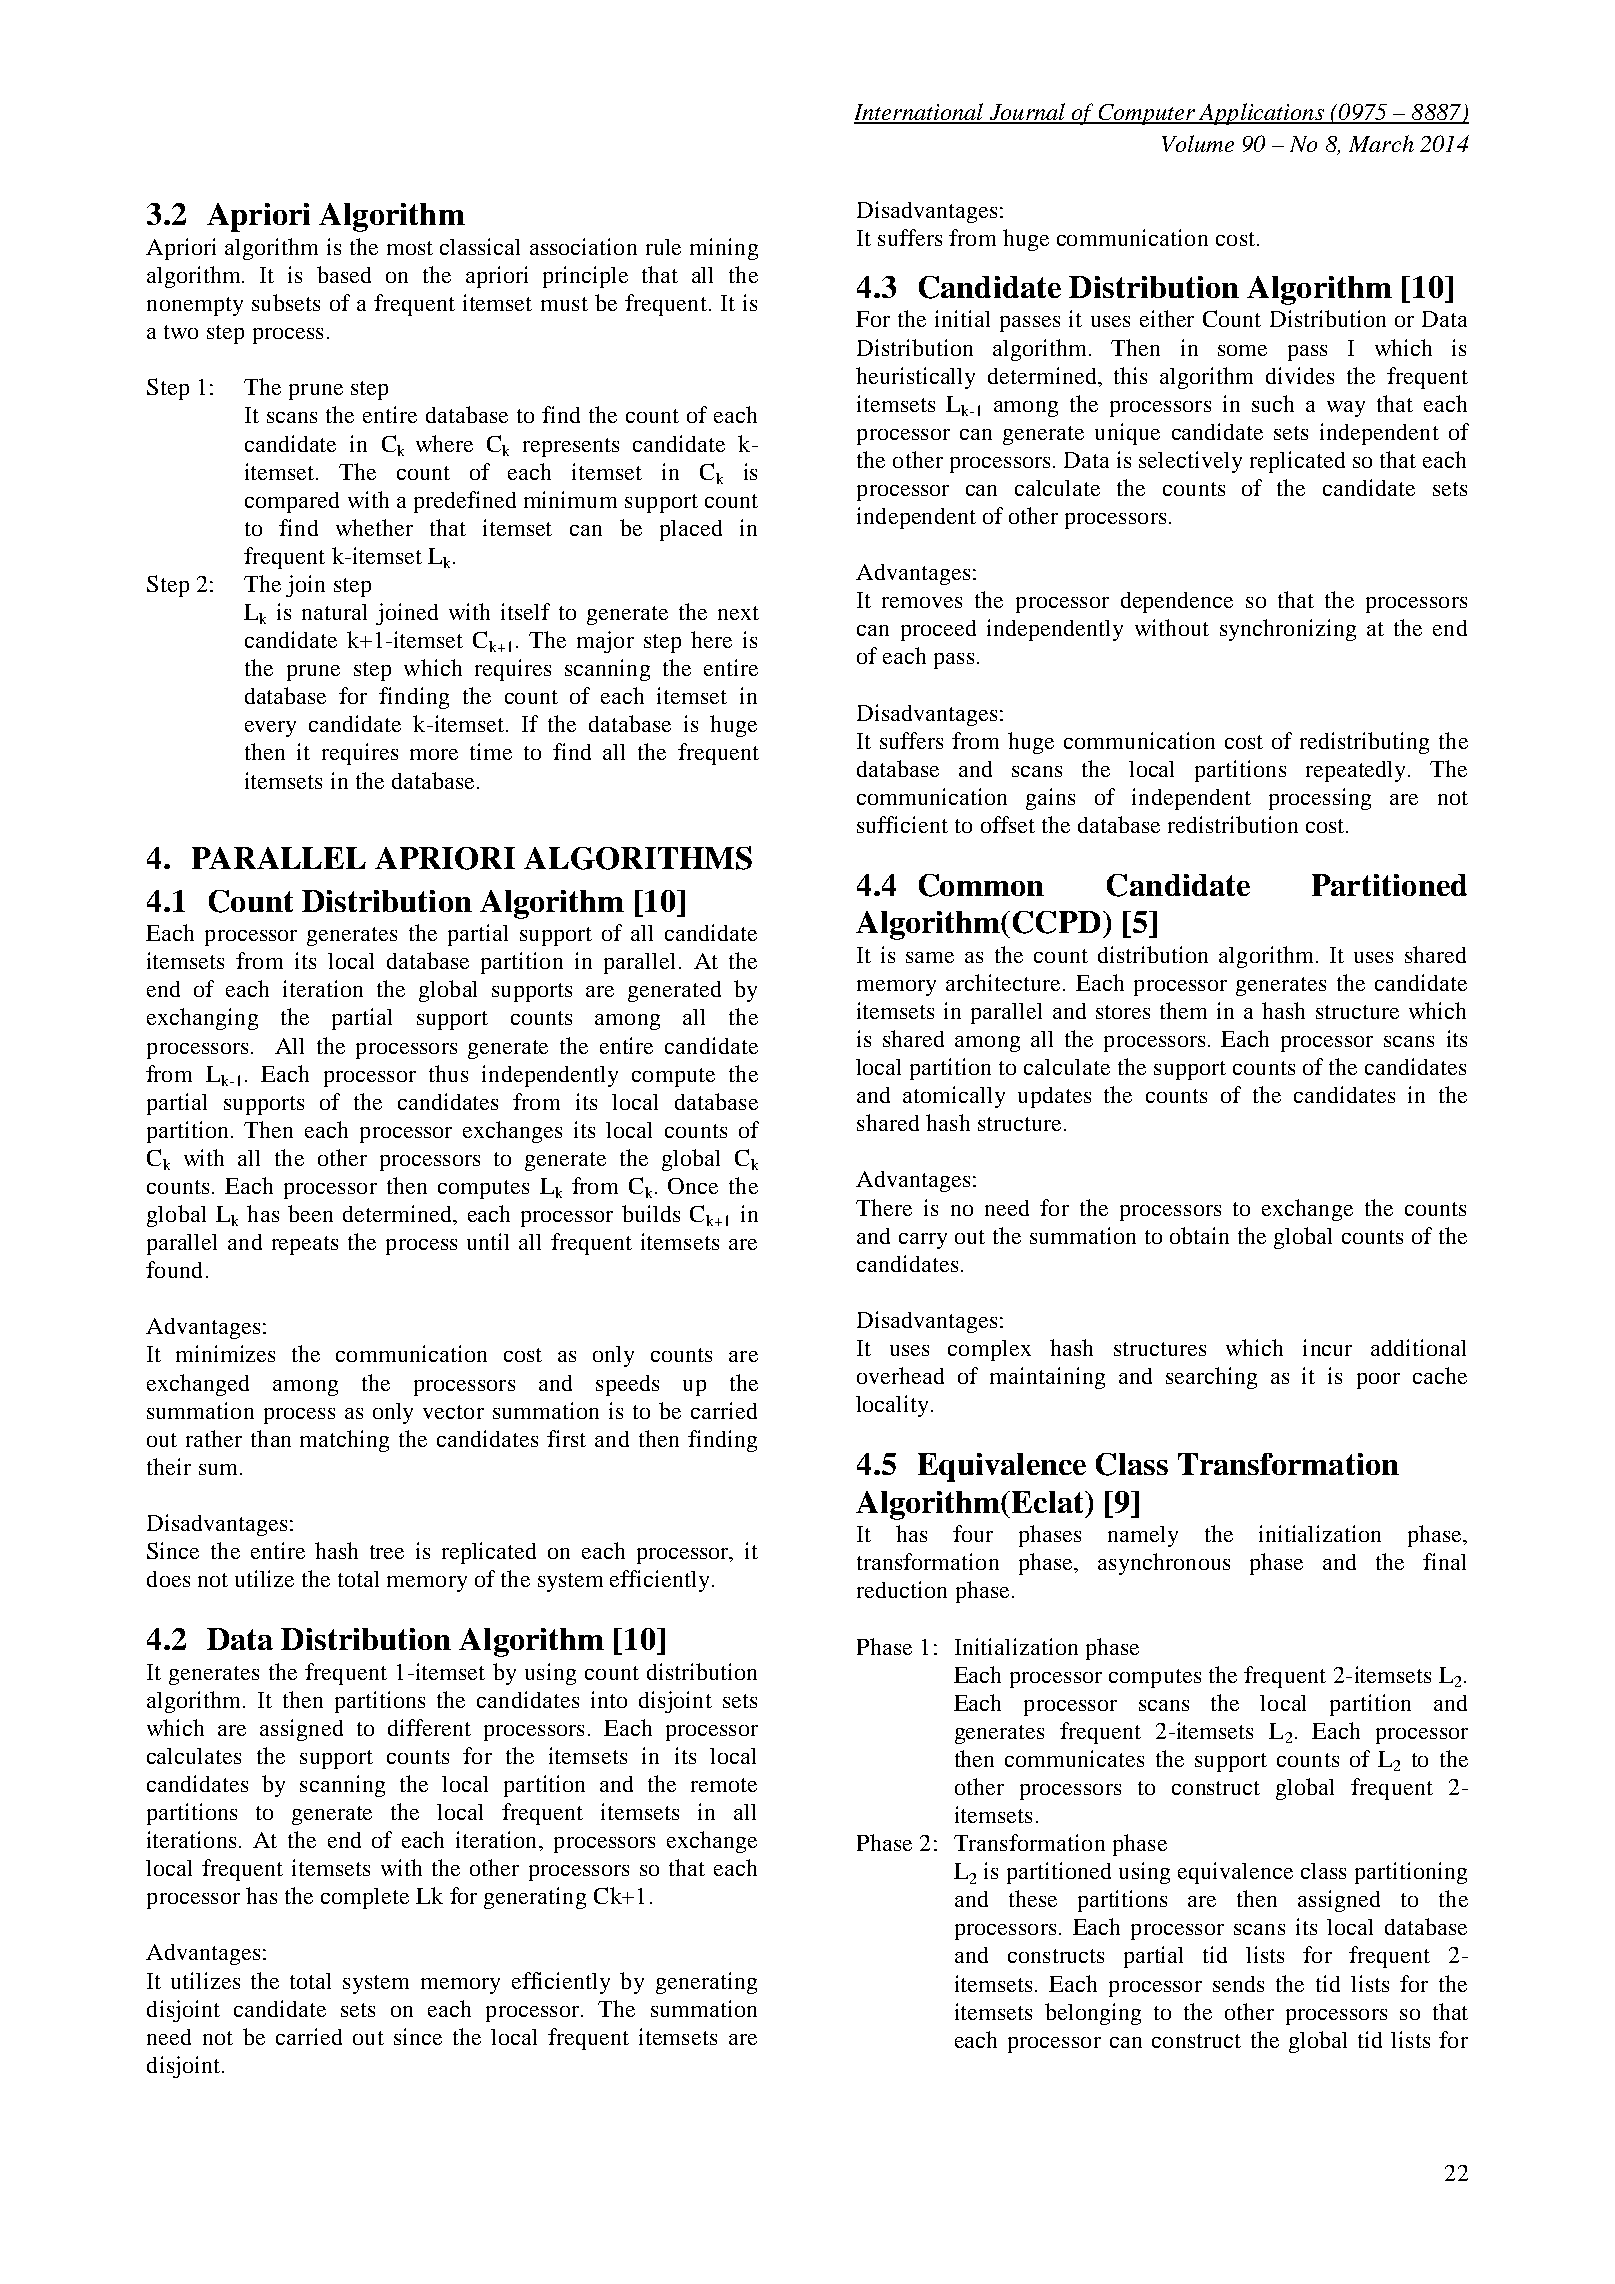 The height and width of the image is (2284, 1615). Describe the element at coordinates (365, 1898) in the image. I see `complete` at that location.
